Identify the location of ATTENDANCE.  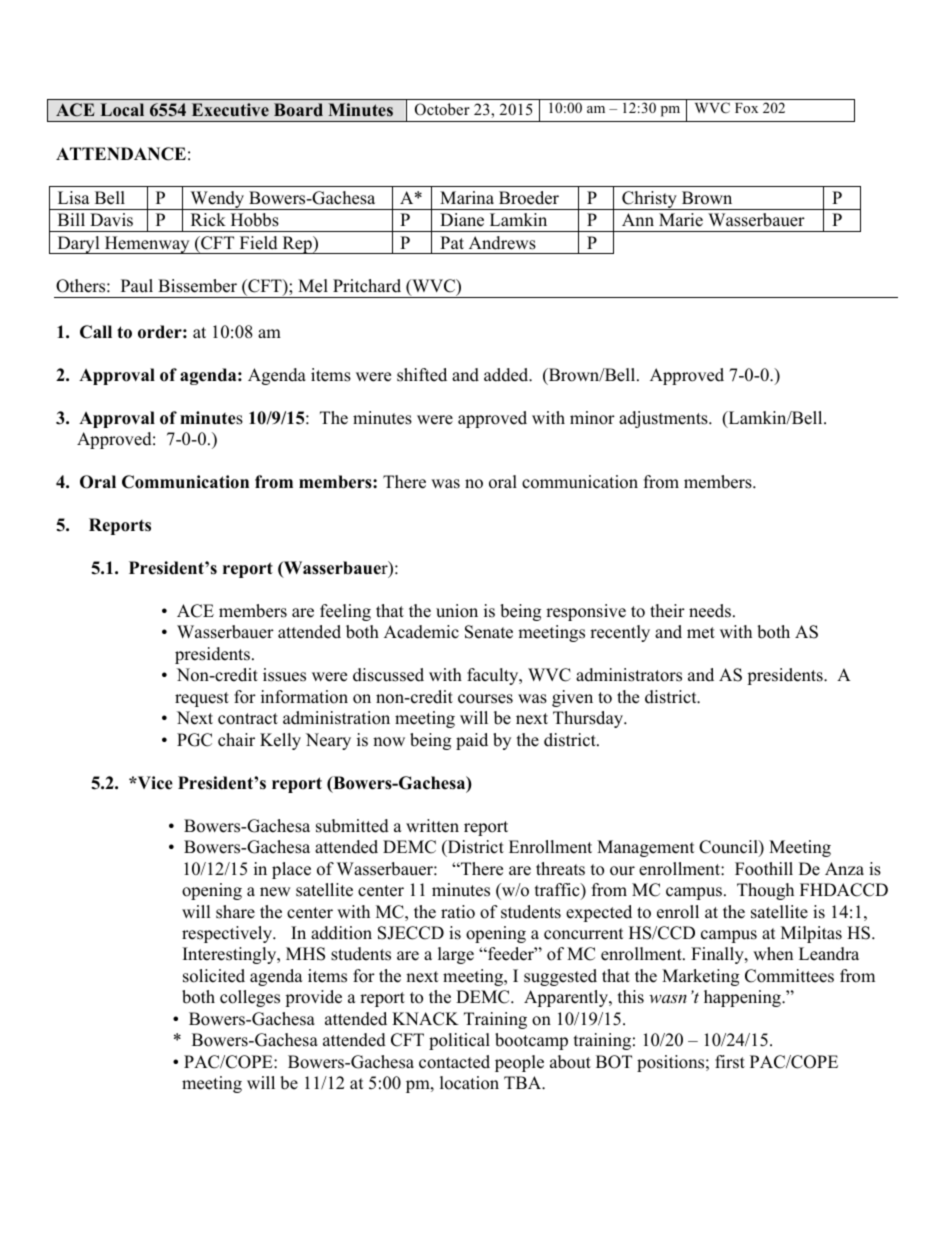
(121, 154).
